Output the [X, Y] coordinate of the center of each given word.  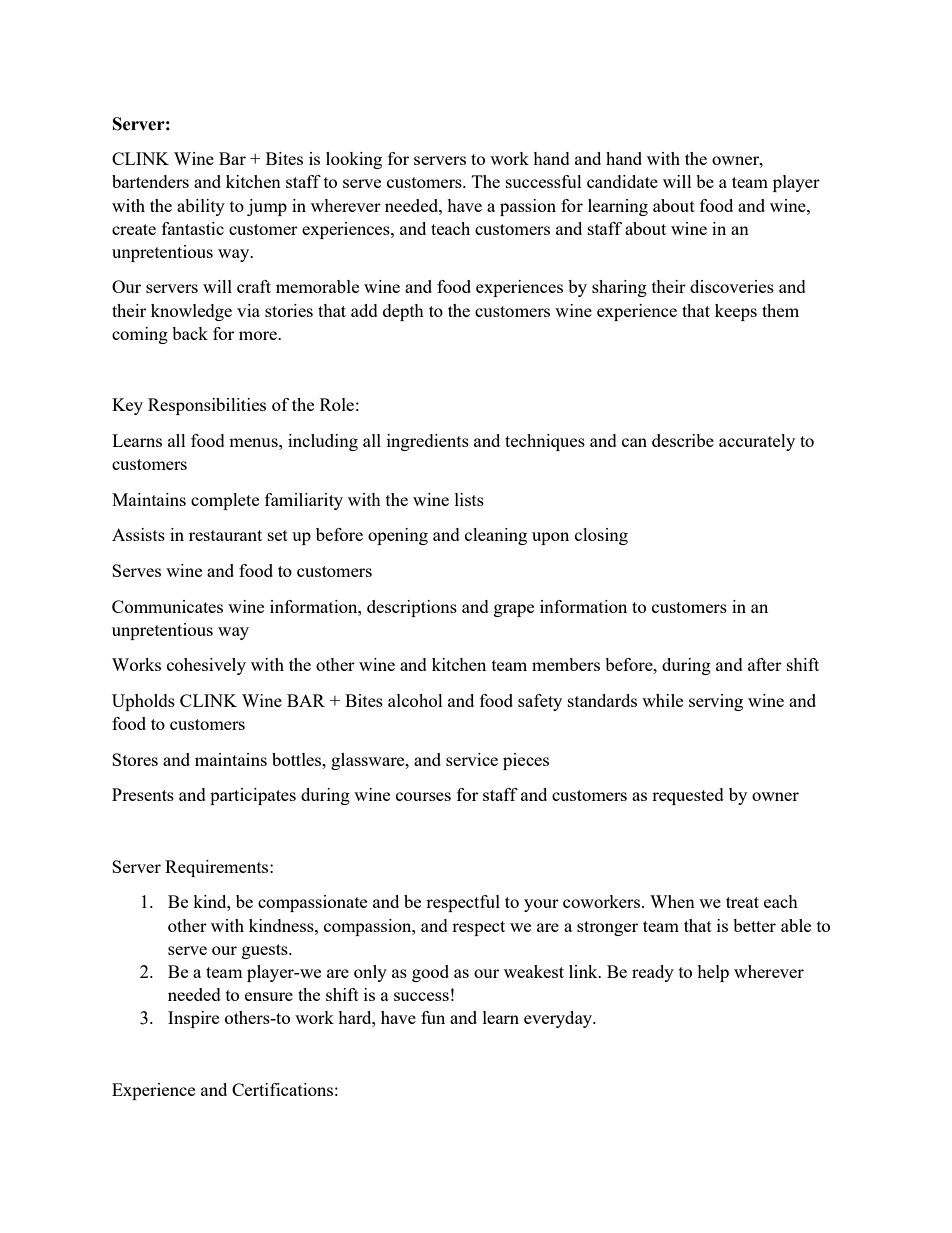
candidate [622, 181]
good [430, 973]
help [713, 973]
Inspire [193, 1019]
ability [201, 207]
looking [354, 160]
